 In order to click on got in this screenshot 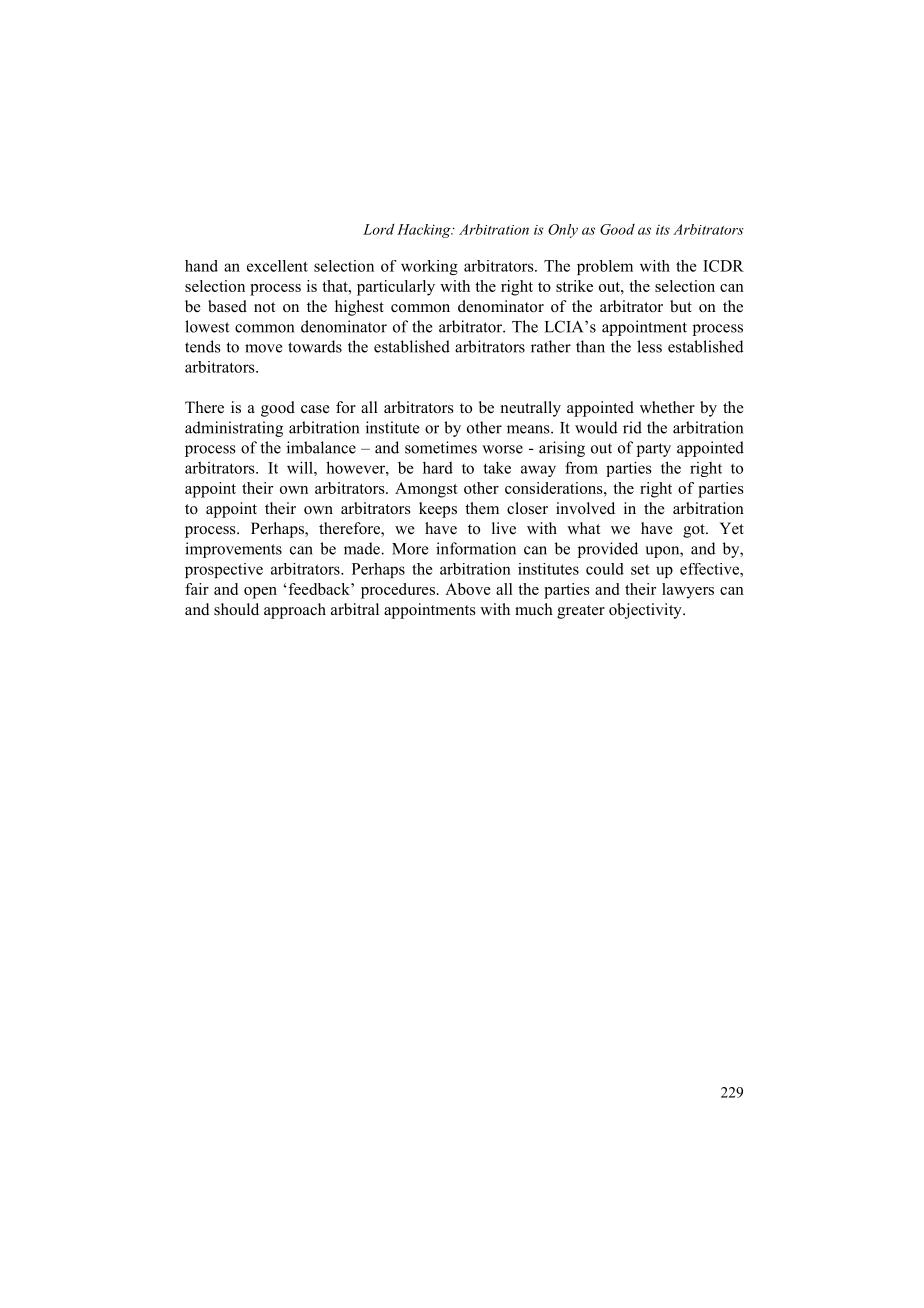, I will do `click(695, 531)`.
